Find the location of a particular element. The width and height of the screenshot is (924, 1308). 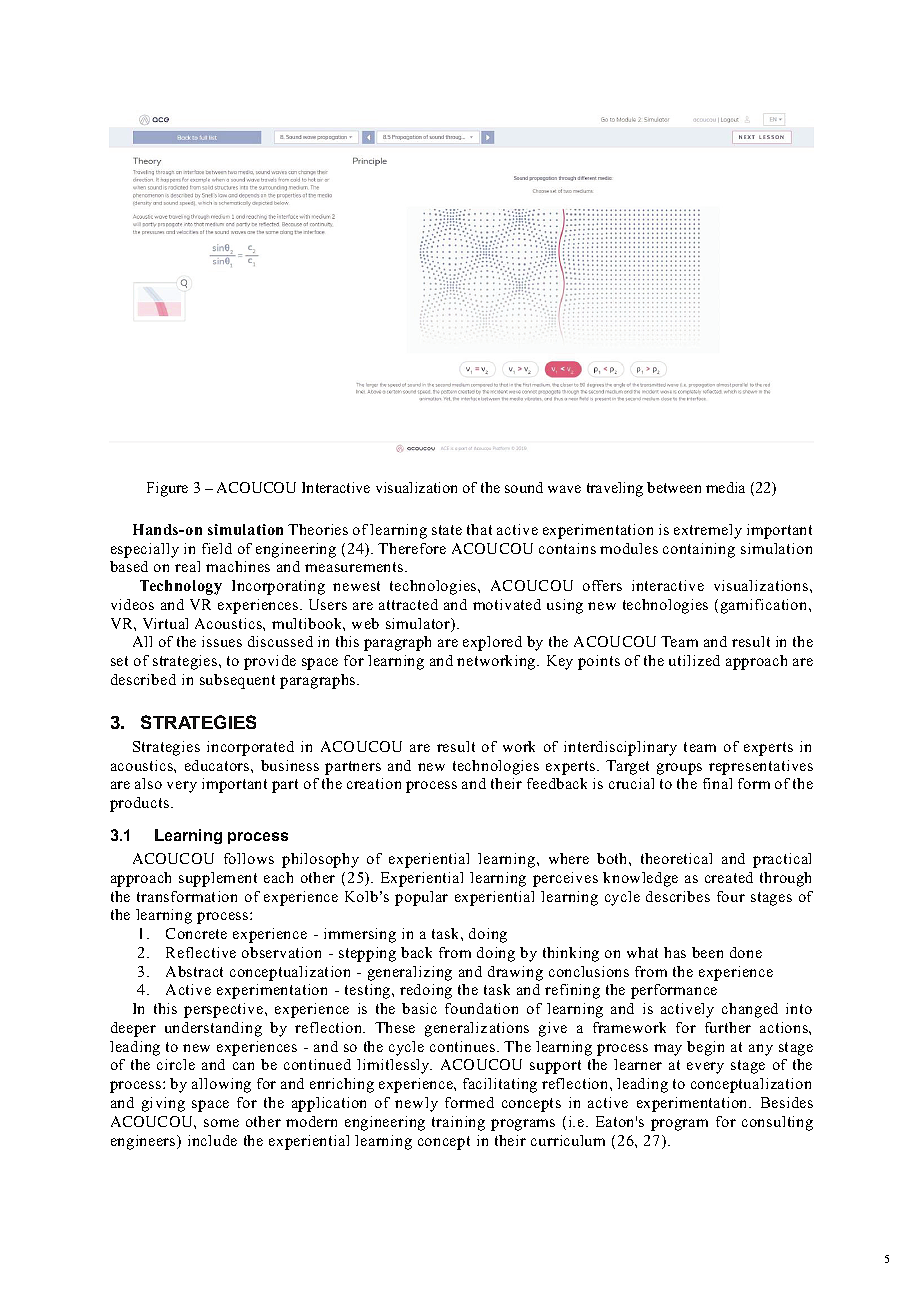

some is located at coordinates (221, 1123).
